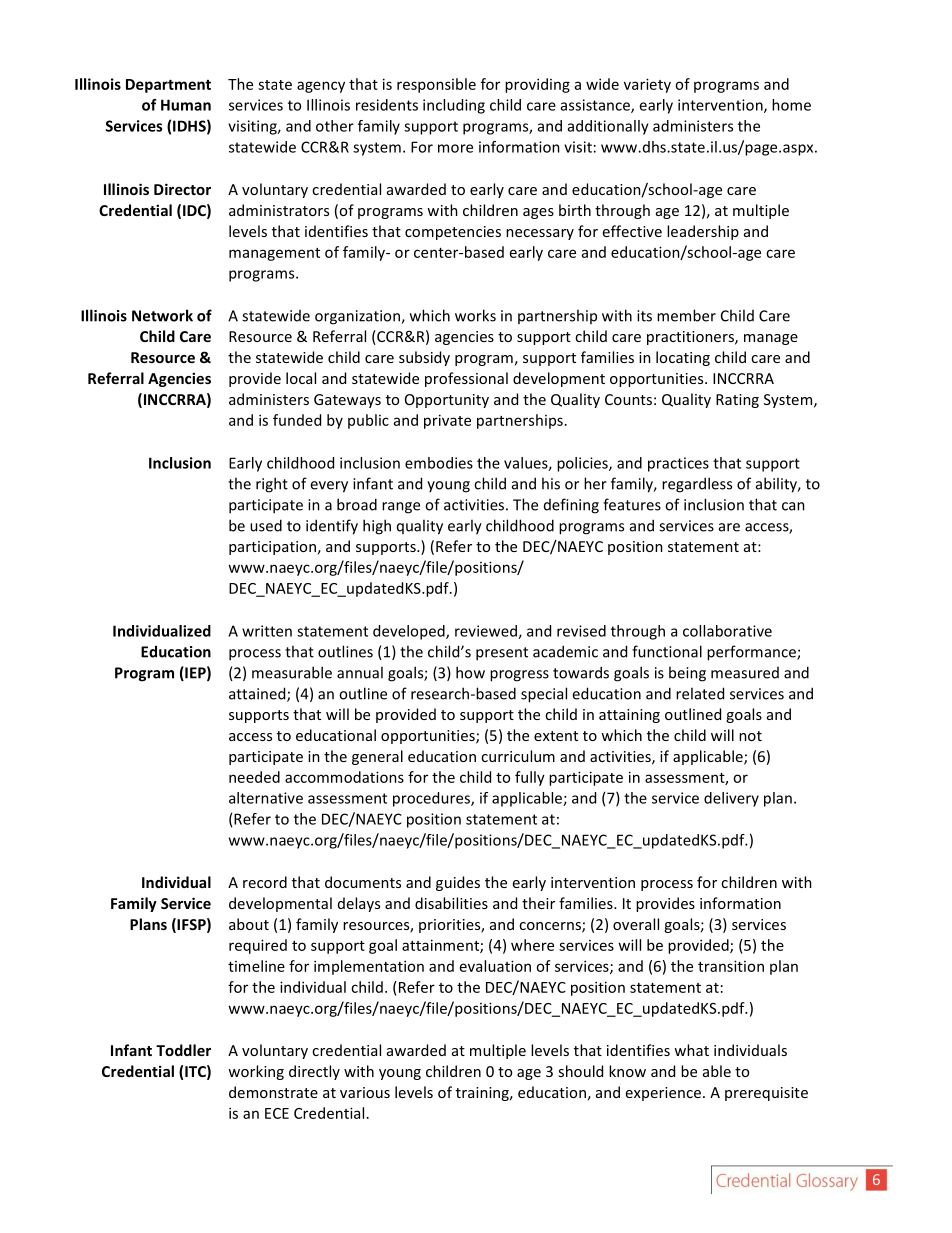 This screenshot has height=1233, width=952. What do you see at coordinates (518, 756) in the screenshot?
I see `curriculum` at bounding box center [518, 756].
